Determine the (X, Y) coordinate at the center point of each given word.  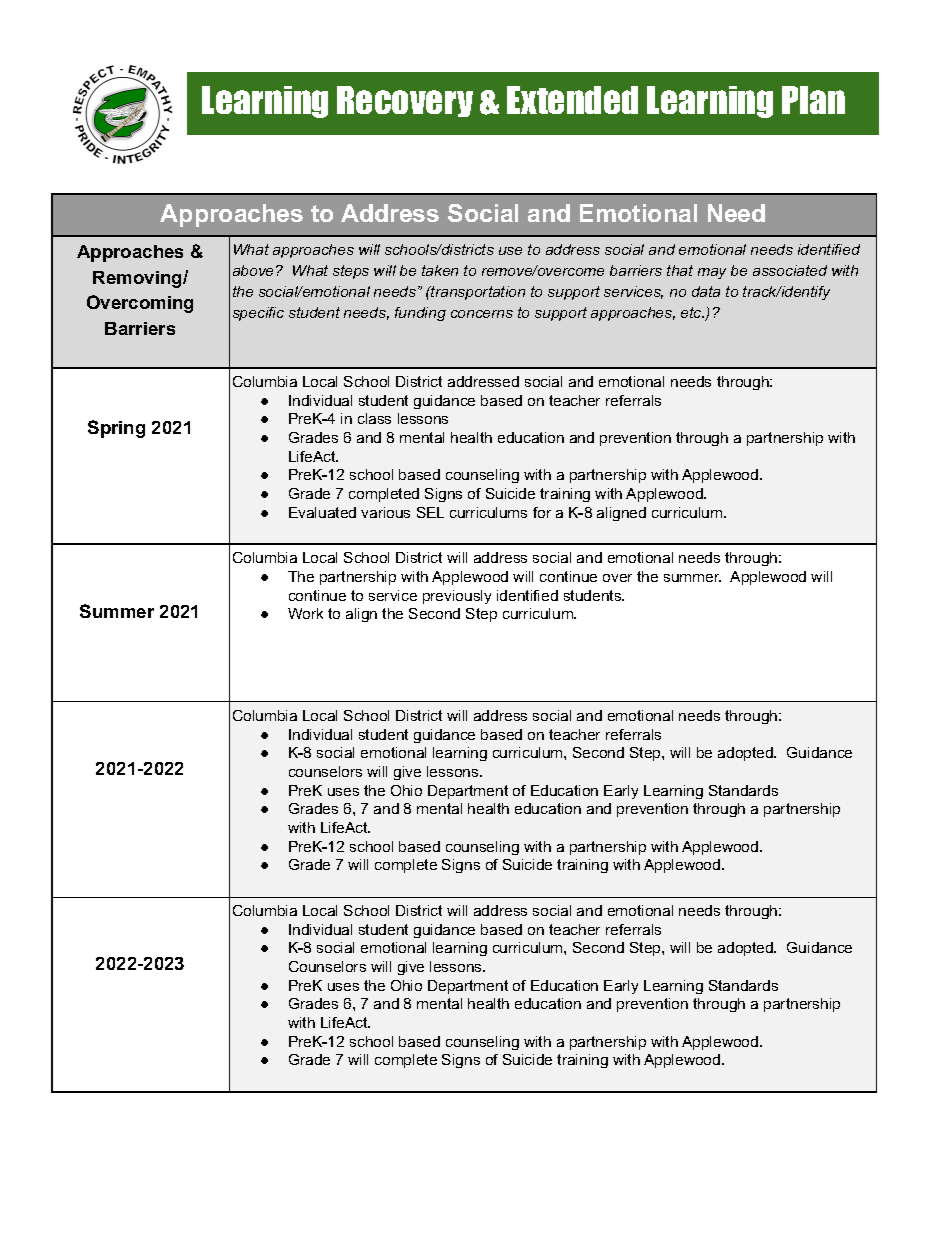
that (680, 270)
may (712, 273)
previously (457, 597)
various (385, 512)
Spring (116, 429)
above (255, 270)
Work (305, 613)
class (374, 418)
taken (440, 270)
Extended (572, 100)
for (542, 512)
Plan (813, 100)
